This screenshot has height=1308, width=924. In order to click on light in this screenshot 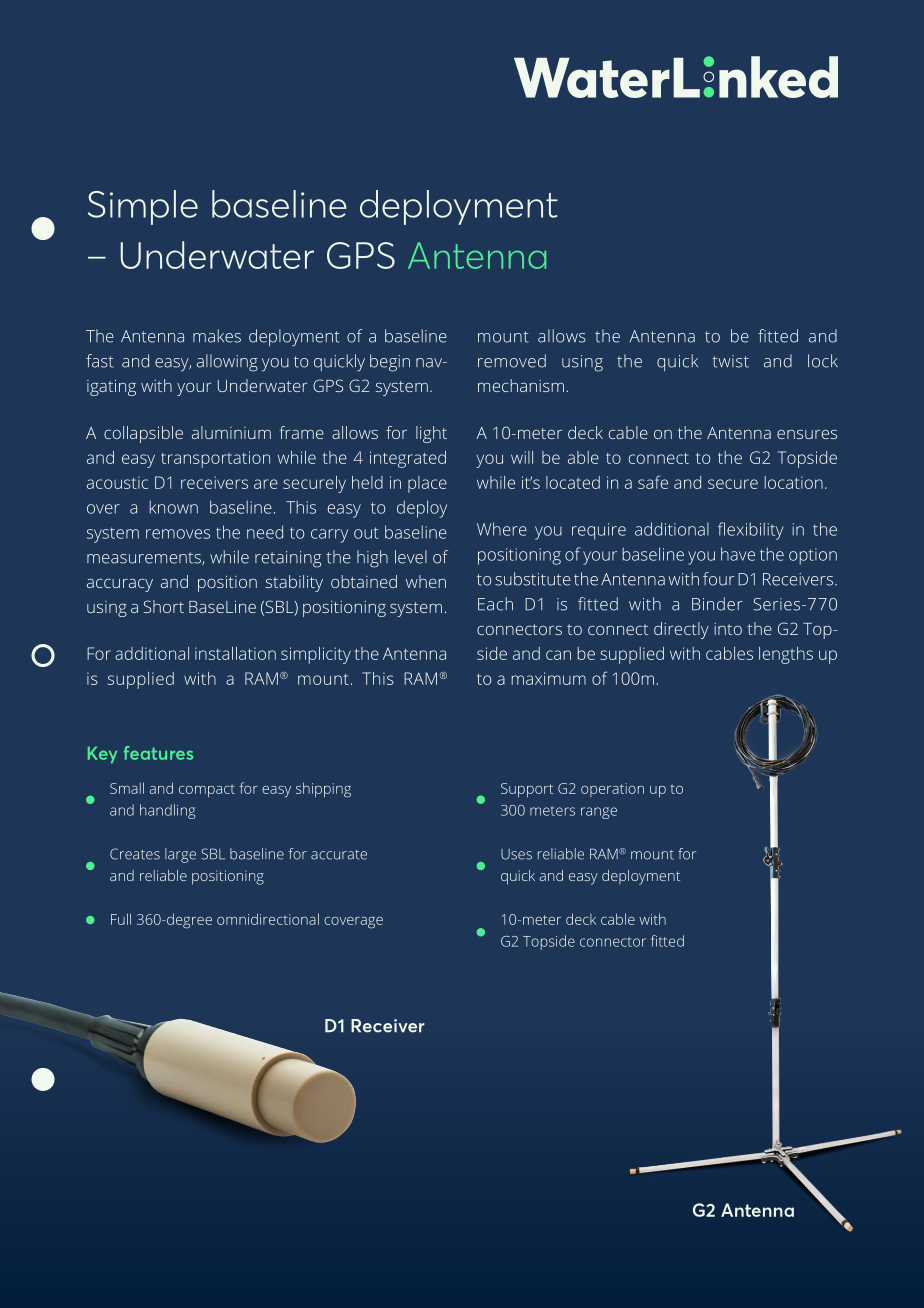, I will do `click(431, 434)`.
